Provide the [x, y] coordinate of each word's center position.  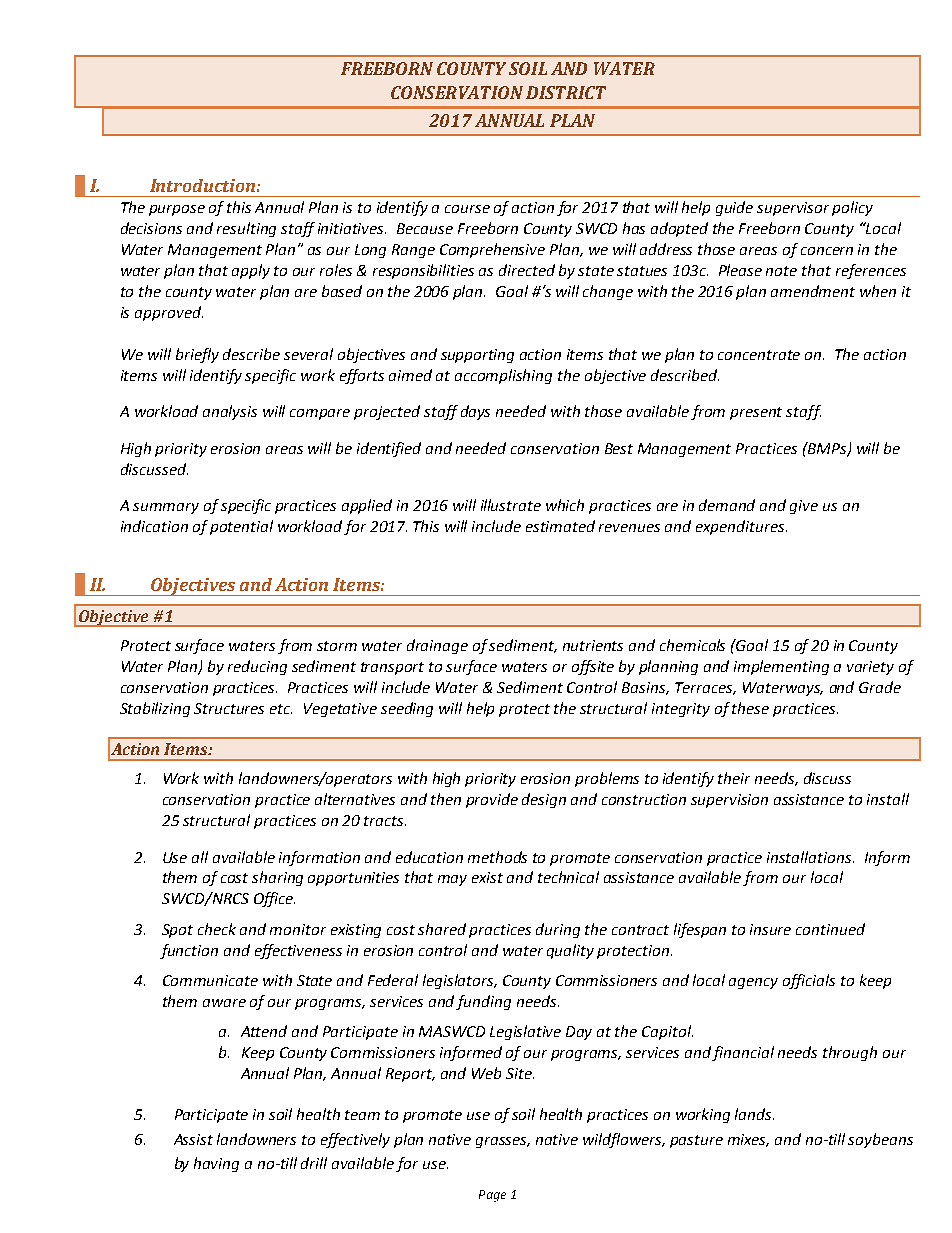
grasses [503, 1142]
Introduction [202, 185]
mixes [748, 1140]
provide [492, 800]
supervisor [793, 209]
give [804, 507]
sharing [277, 878]
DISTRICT [566, 92]
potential [241, 527]
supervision [729, 801]
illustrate [511, 505]
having [216, 1164]
